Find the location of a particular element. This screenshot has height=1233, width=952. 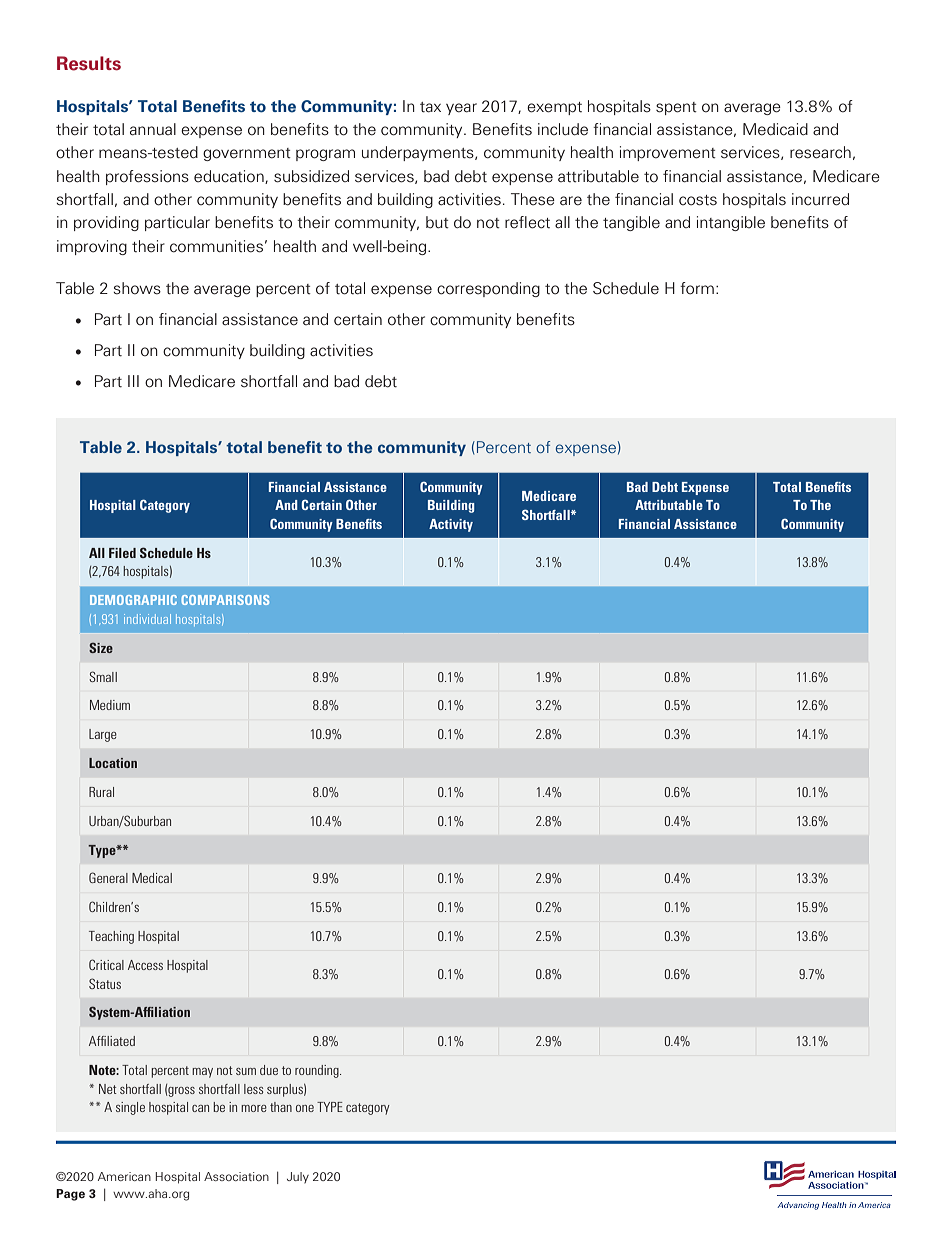

rounding is located at coordinates (318, 1071).
